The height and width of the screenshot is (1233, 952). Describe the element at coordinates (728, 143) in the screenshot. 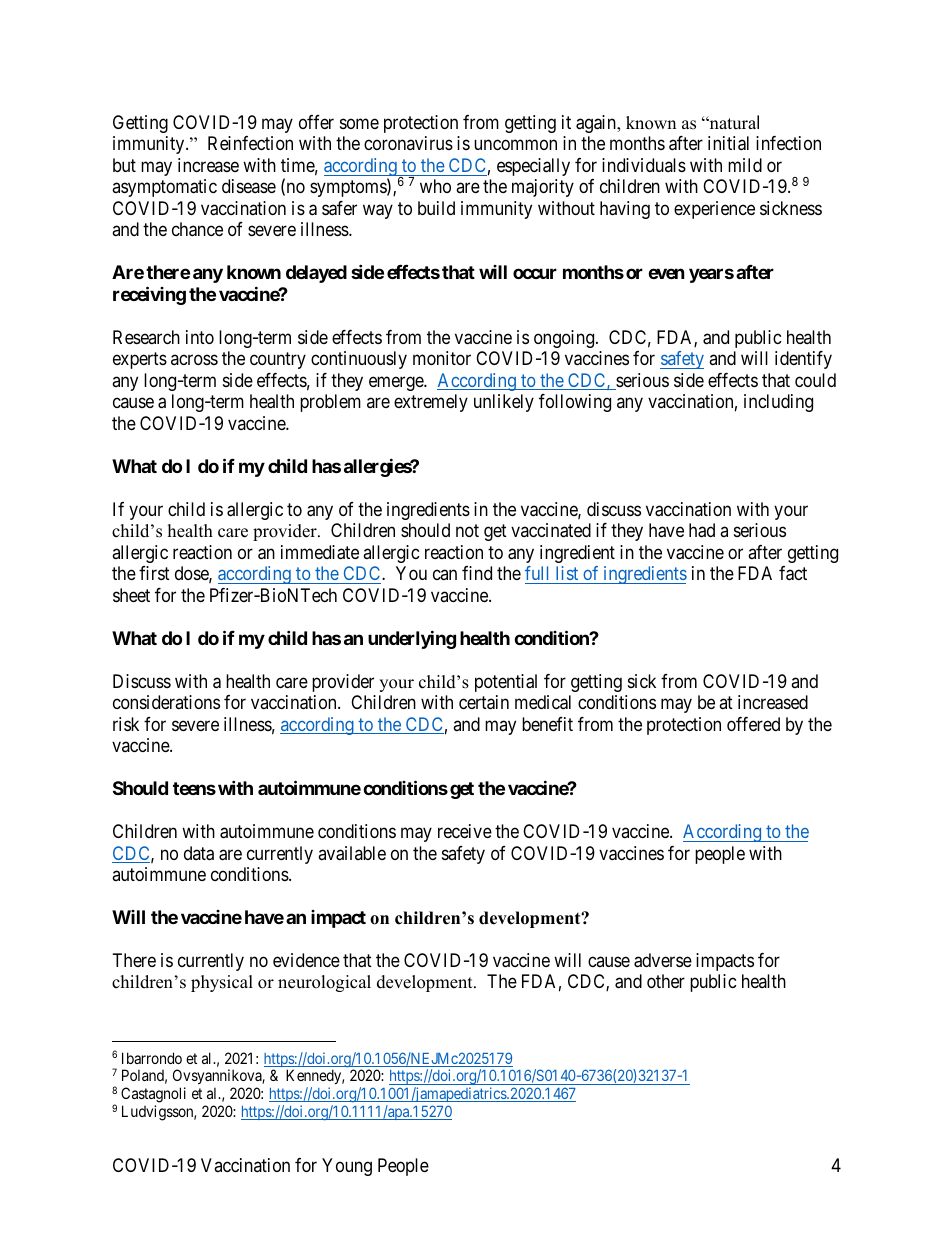

I see `initial` at that location.
